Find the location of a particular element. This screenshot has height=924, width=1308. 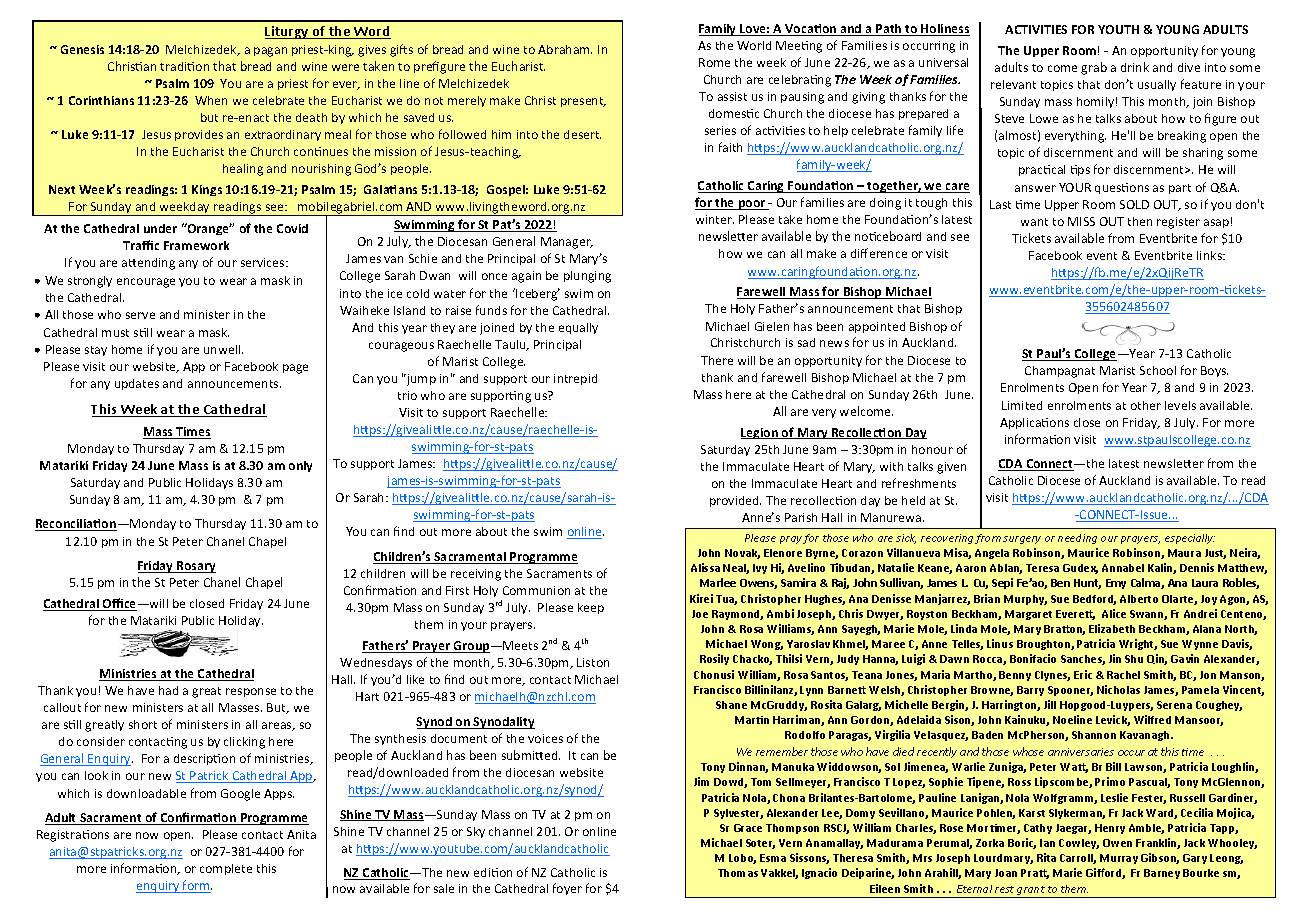

Legion is located at coordinates (760, 433).
